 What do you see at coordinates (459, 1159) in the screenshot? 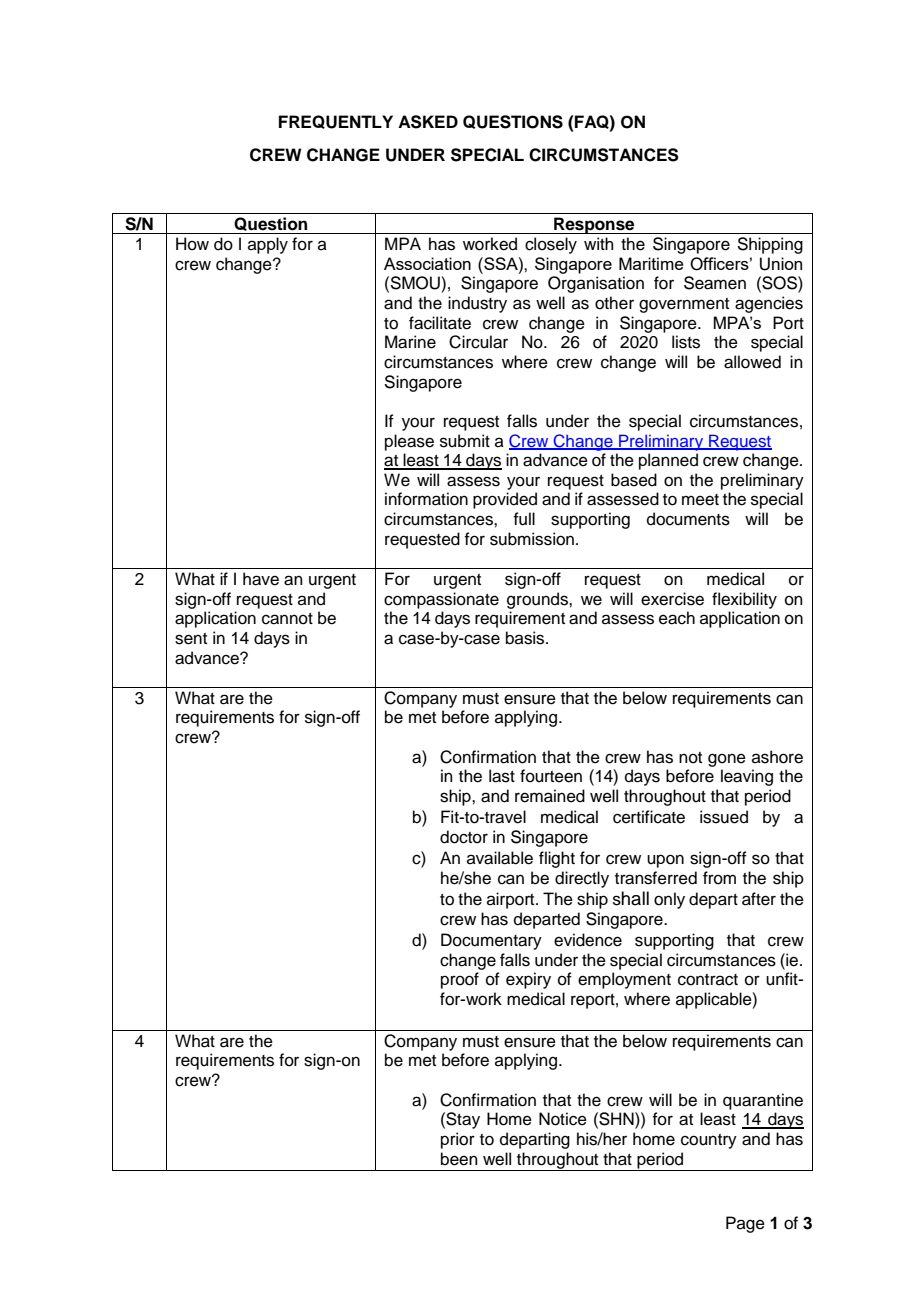
I see `been` at bounding box center [459, 1159].
